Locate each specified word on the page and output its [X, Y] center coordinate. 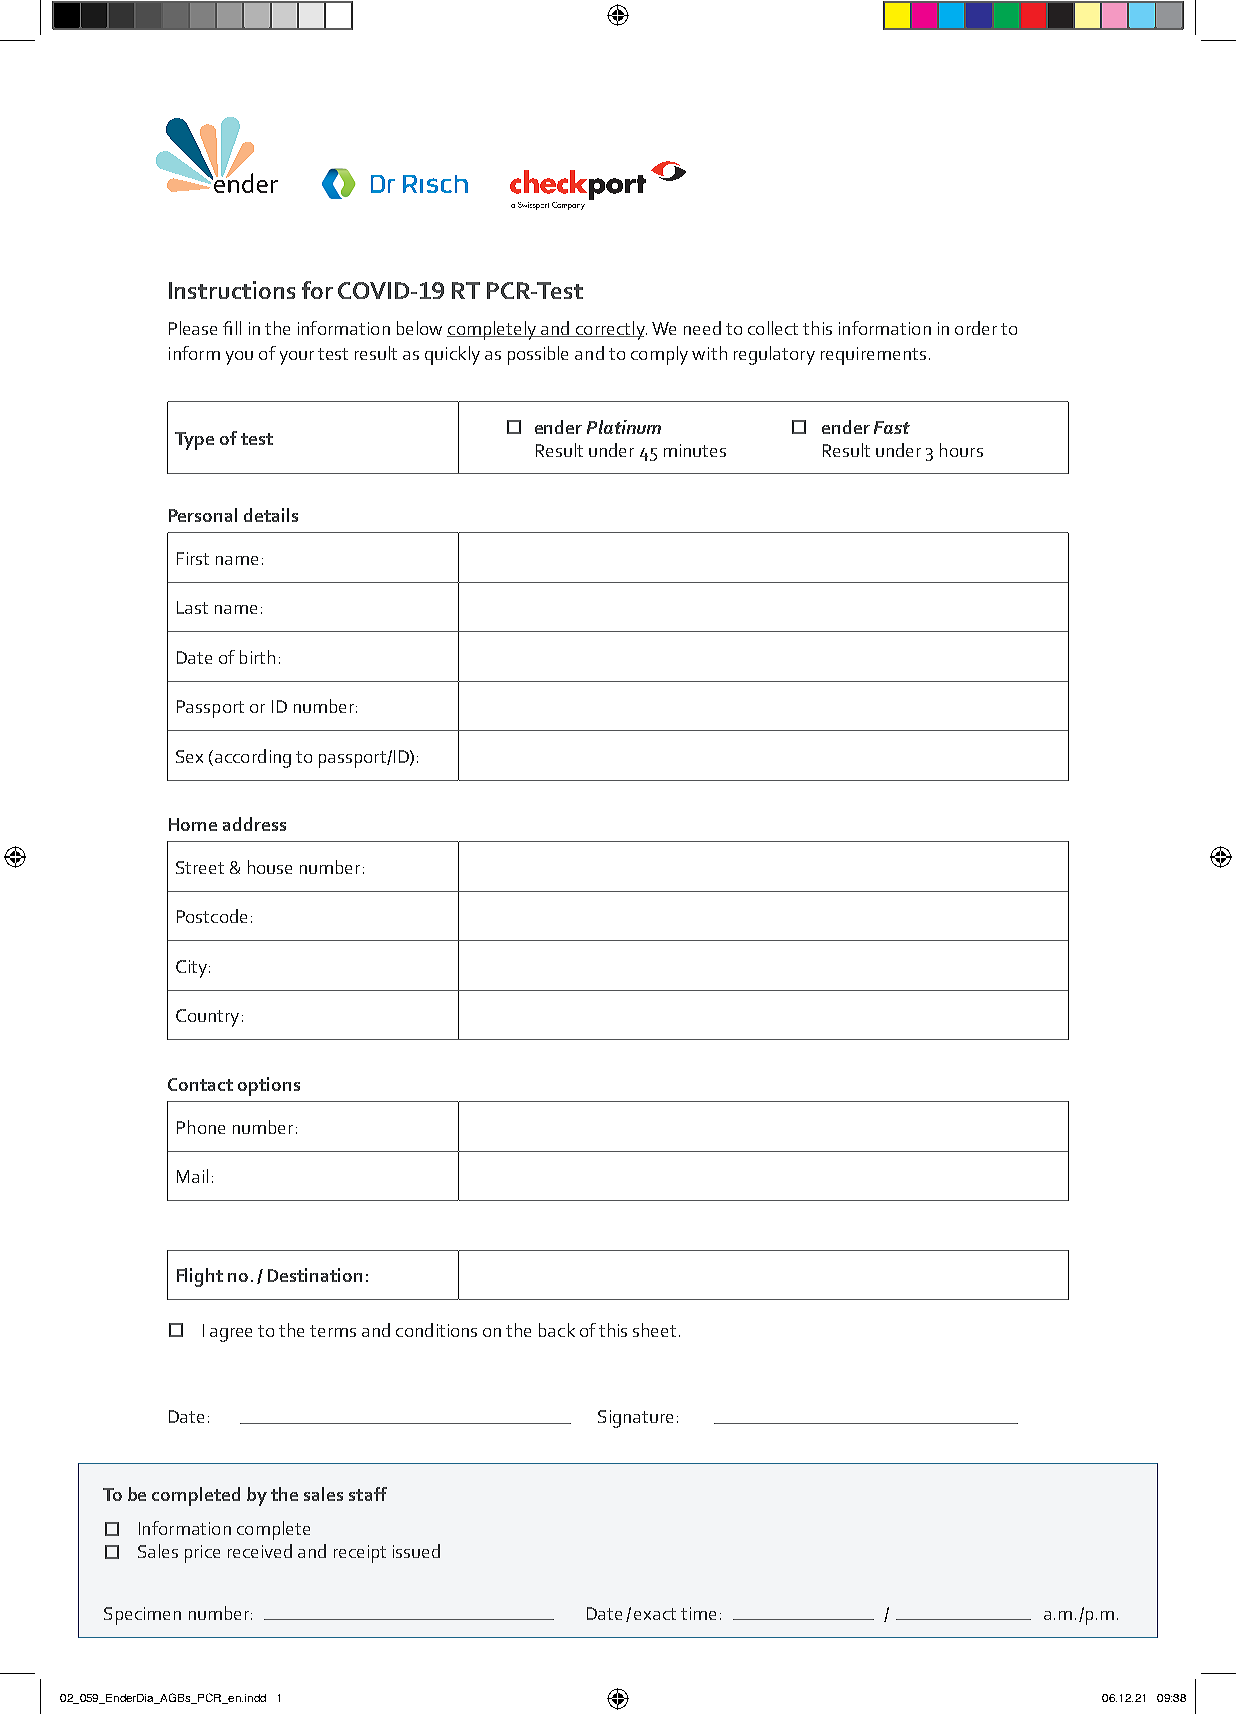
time [698, 1613]
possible [538, 355]
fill [232, 328]
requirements [873, 356]
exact [655, 1614]
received [260, 1551]
